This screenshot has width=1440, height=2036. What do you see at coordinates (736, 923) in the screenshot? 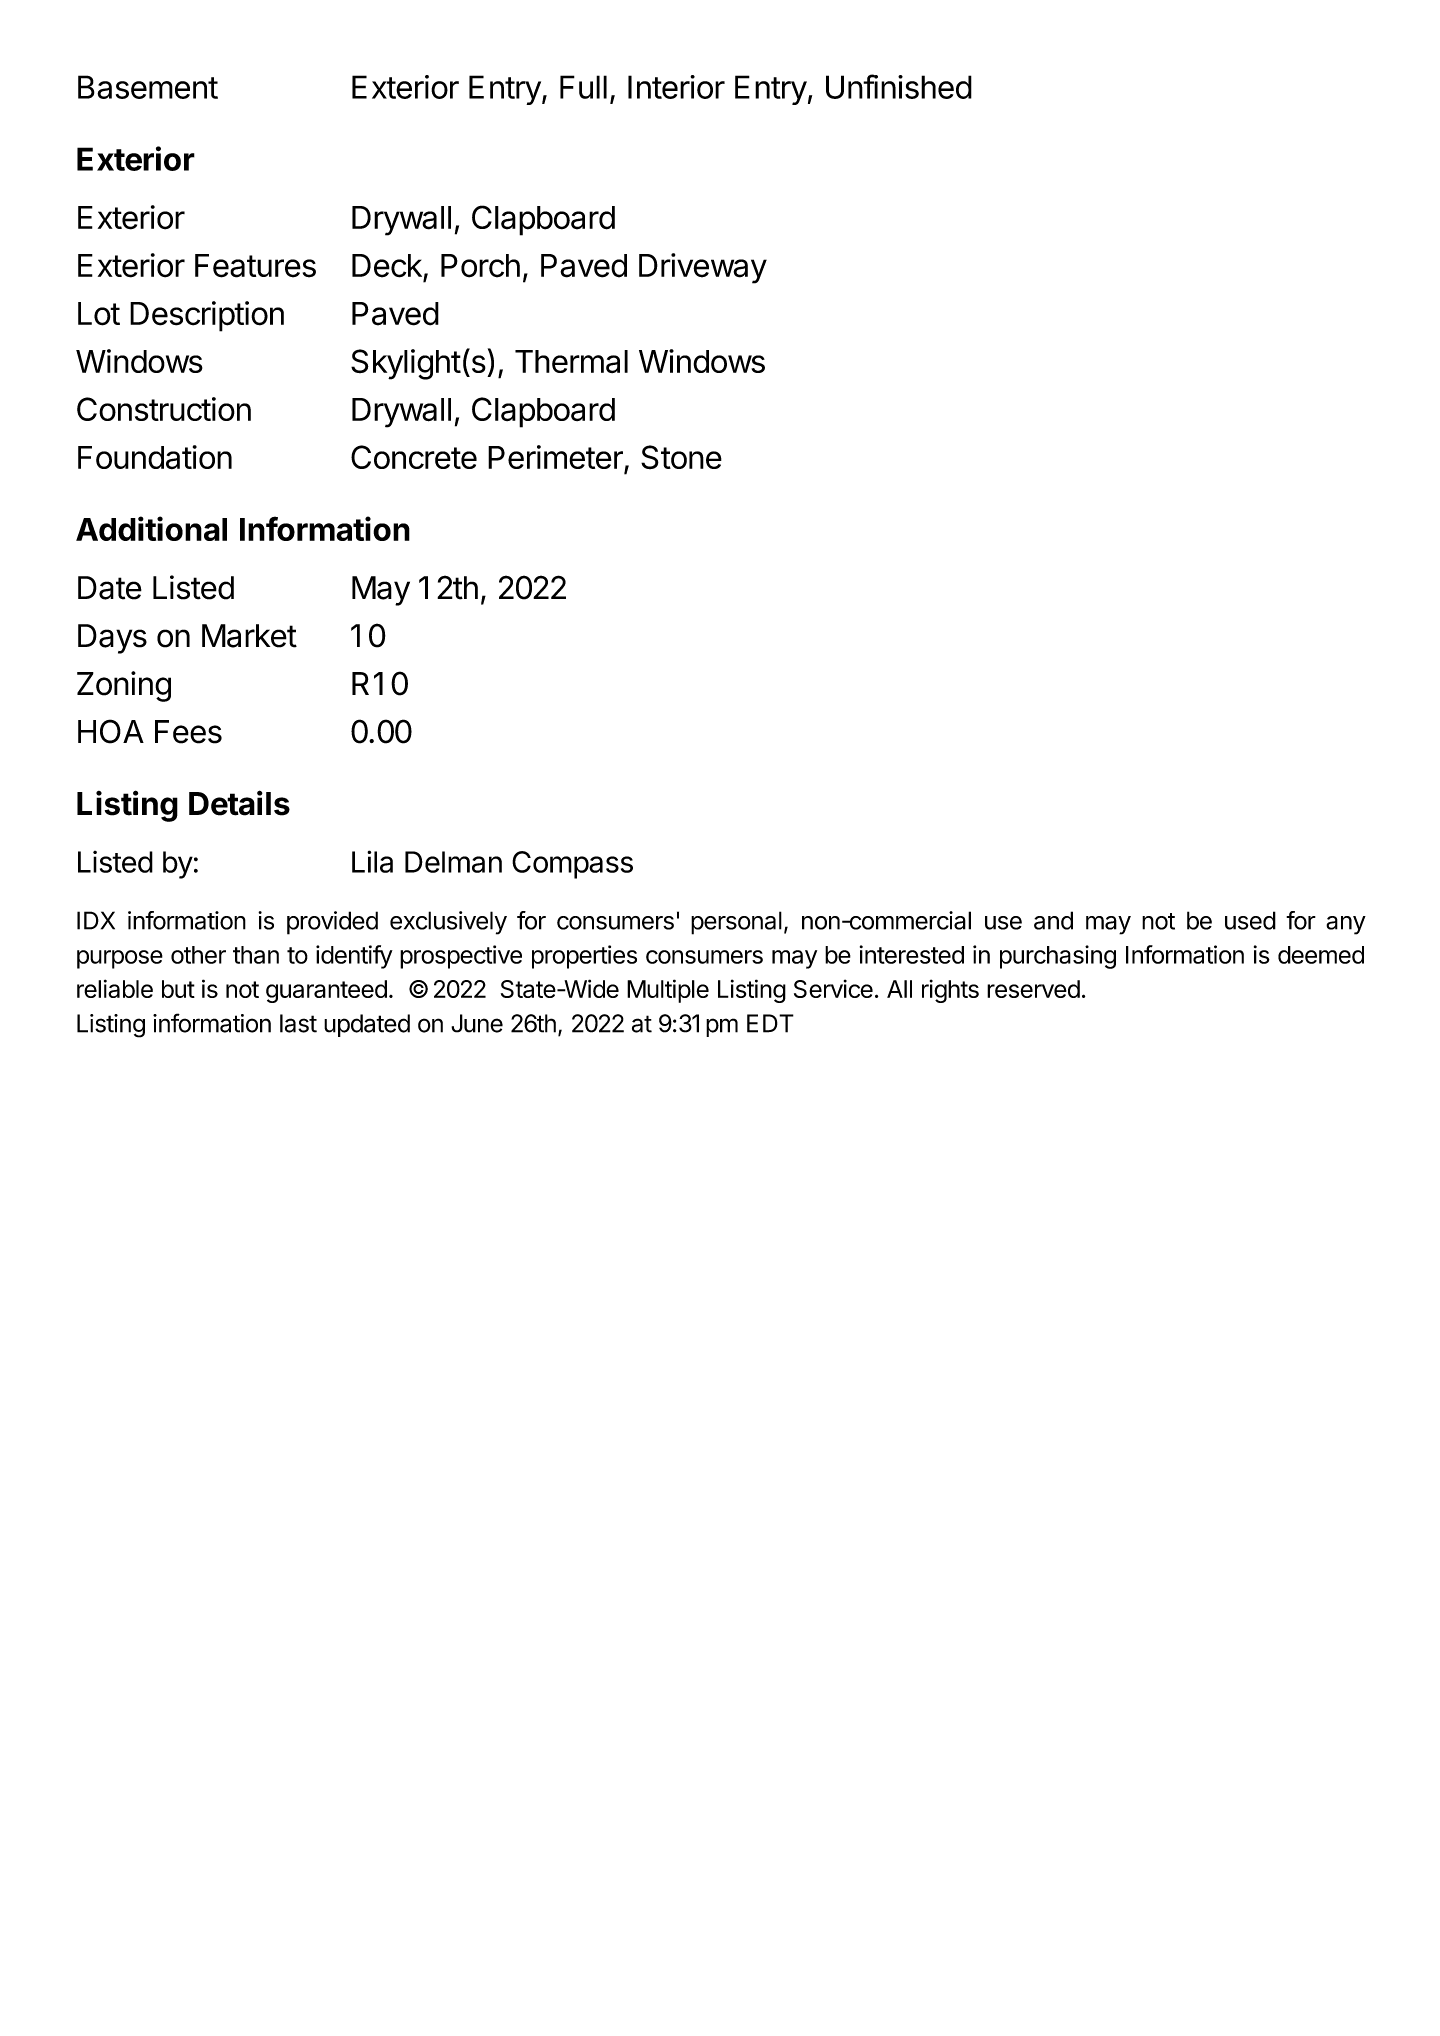
I see `personal` at bounding box center [736, 923].
